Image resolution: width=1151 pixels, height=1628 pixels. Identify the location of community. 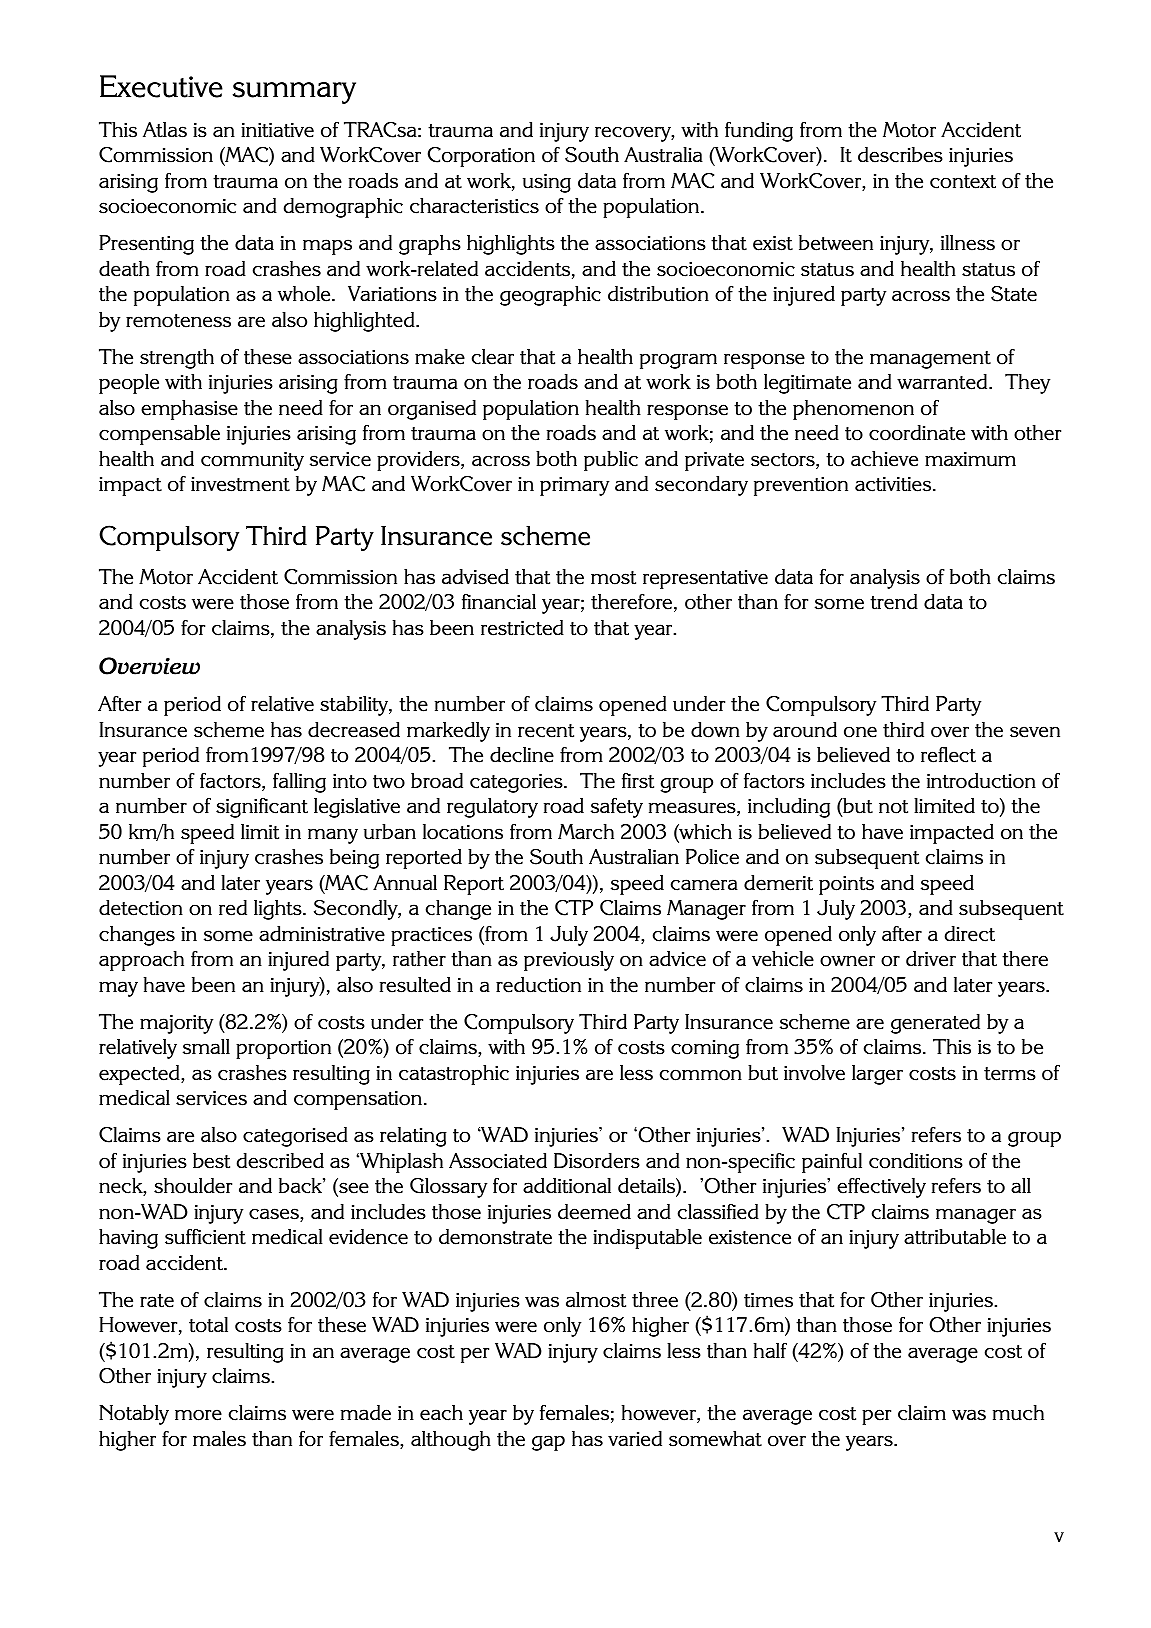
(252, 461).
